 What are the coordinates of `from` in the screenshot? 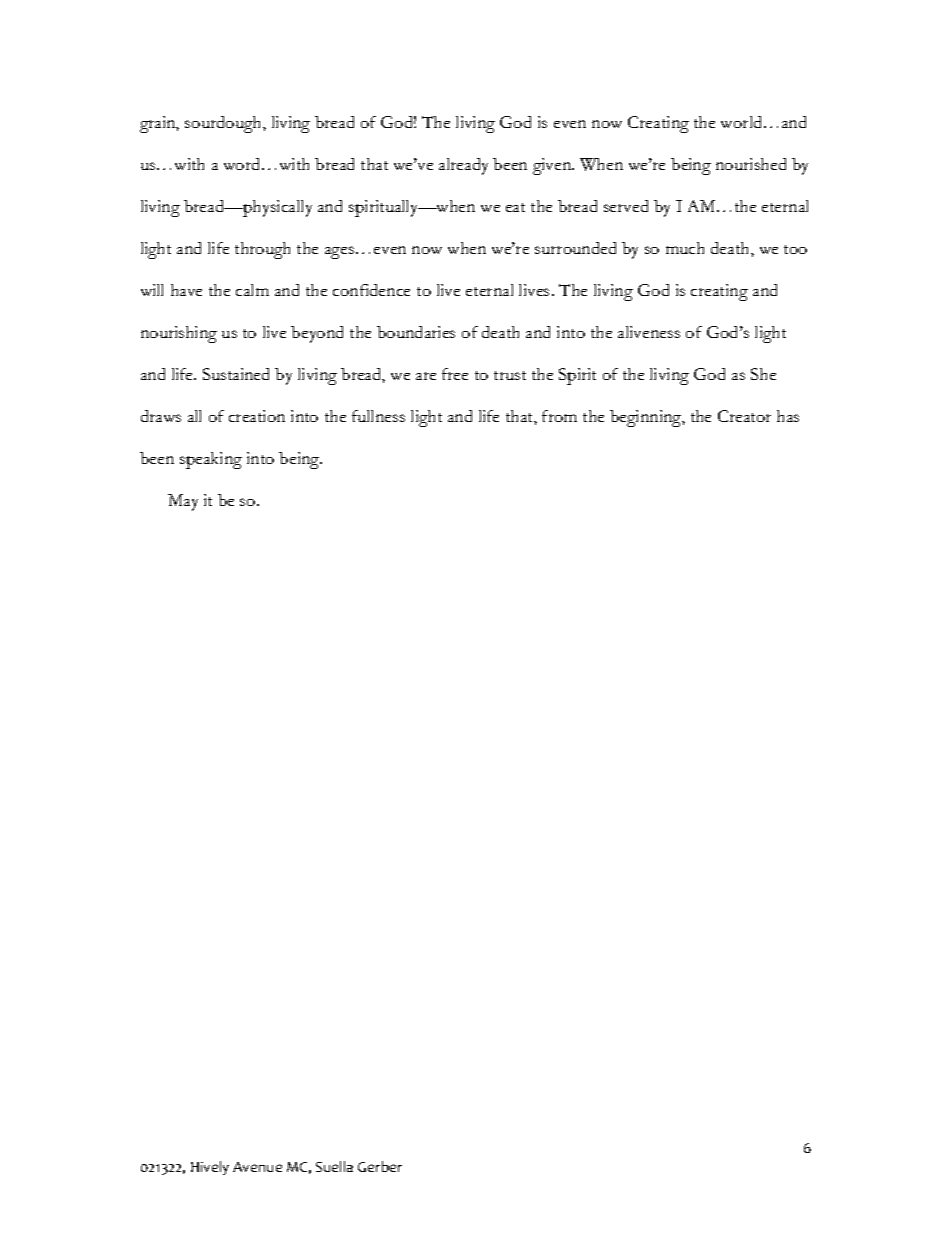 It's located at (559, 416).
